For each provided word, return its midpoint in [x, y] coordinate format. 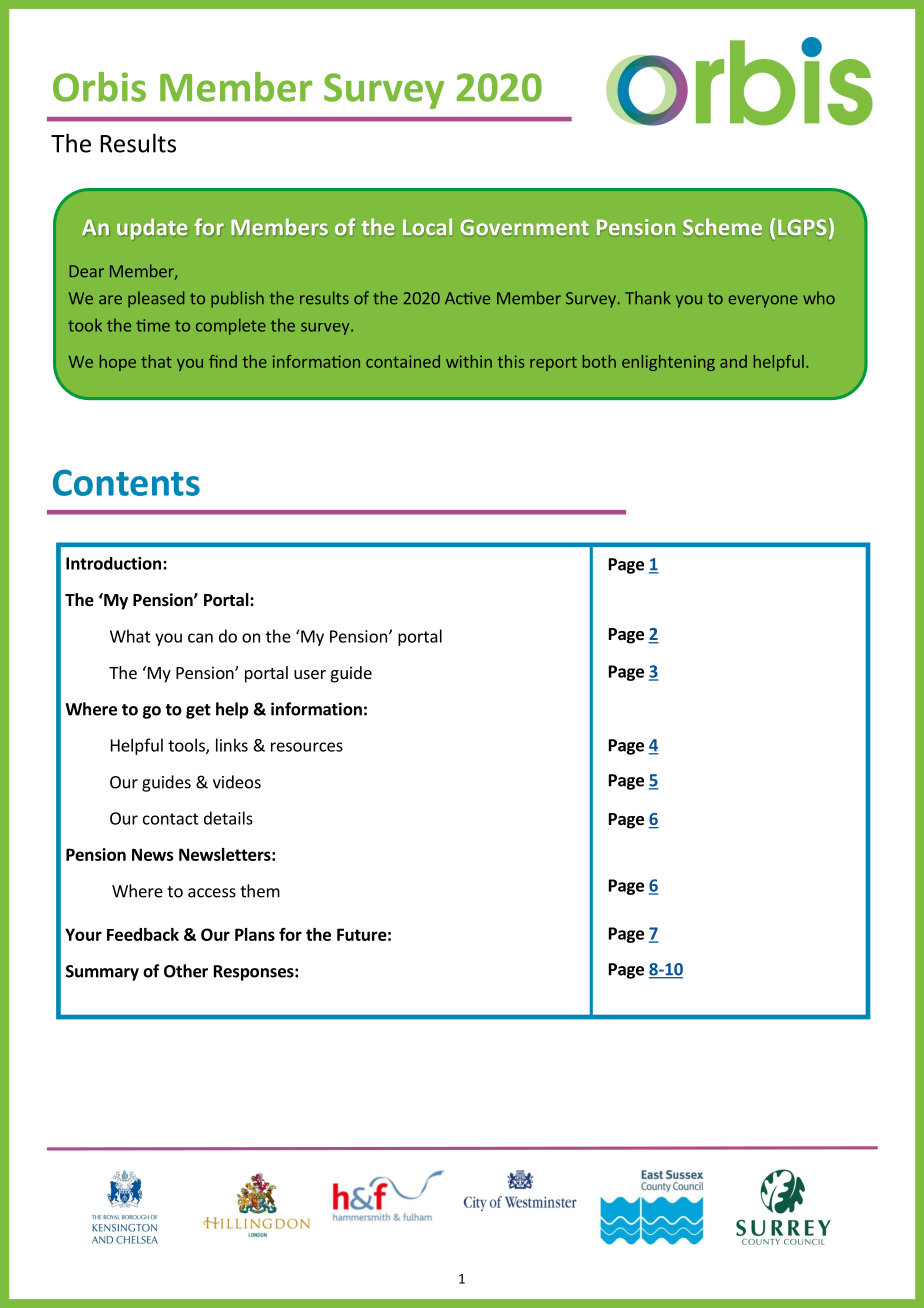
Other [186, 971]
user [310, 674]
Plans [255, 934]
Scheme [722, 226]
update [152, 229]
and [733, 361]
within [469, 361]
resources [307, 747]
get [198, 711]
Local [427, 226]
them [260, 891]
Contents [126, 482]
